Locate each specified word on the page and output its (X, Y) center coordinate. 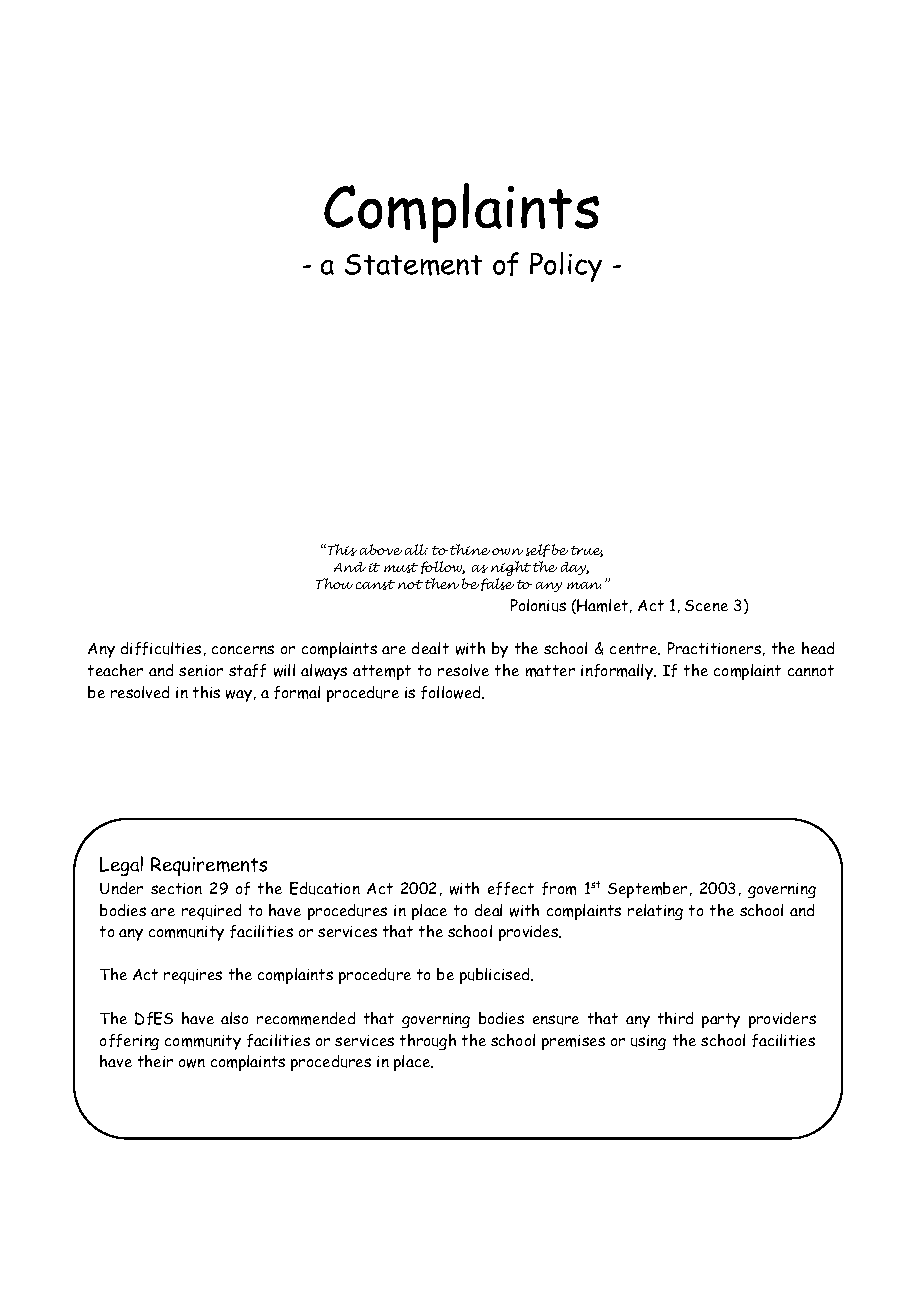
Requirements (209, 866)
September (647, 890)
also (234, 1018)
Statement (413, 265)
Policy (566, 267)
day (575, 568)
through (428, 1042)
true (587, 551)
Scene (706, 605)
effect (511, 888)
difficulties (161, 648)
